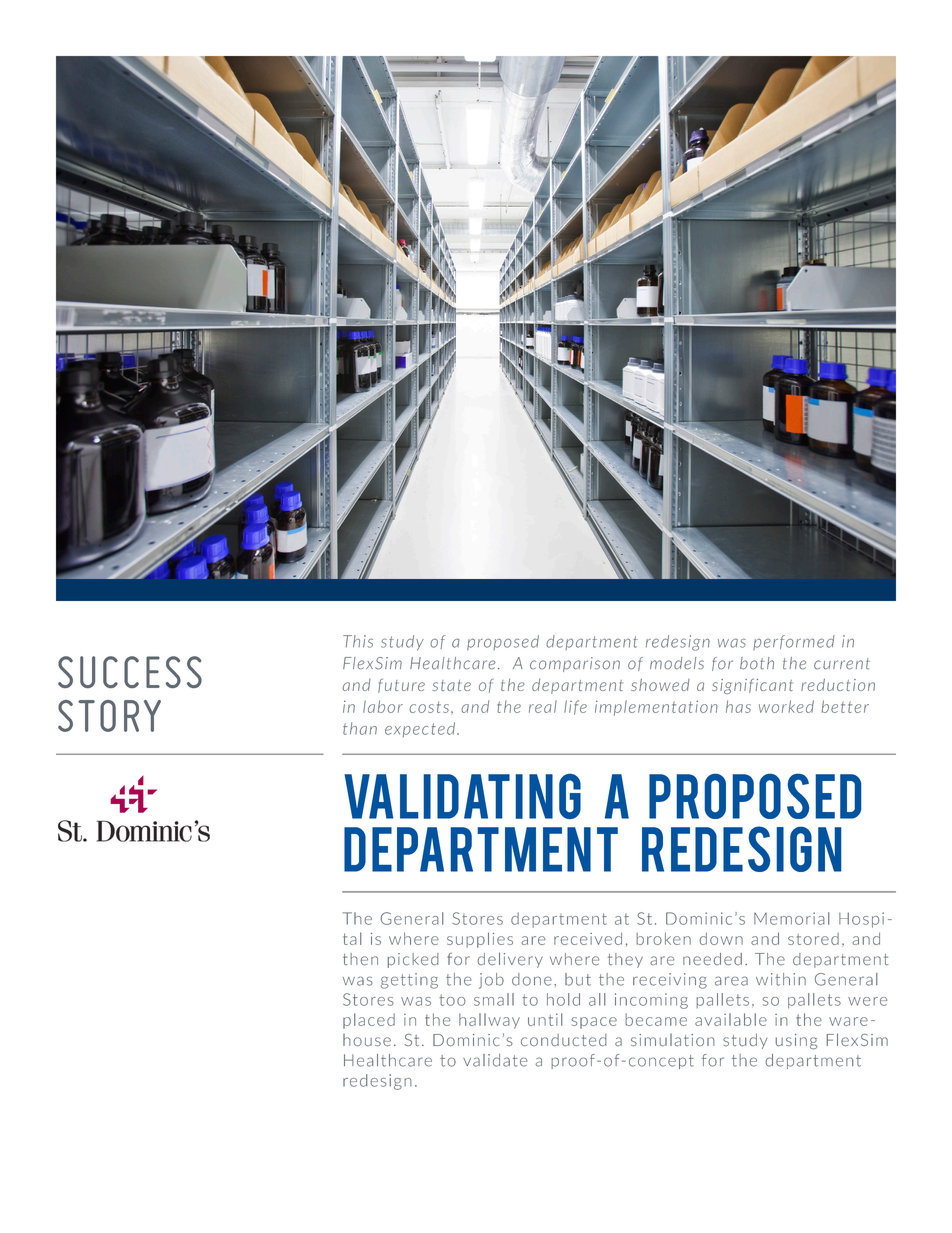 The height and width of the image is (1233, 952). Describe the element at coordinates (429, 707) in the image. I see `costs` at that location.
